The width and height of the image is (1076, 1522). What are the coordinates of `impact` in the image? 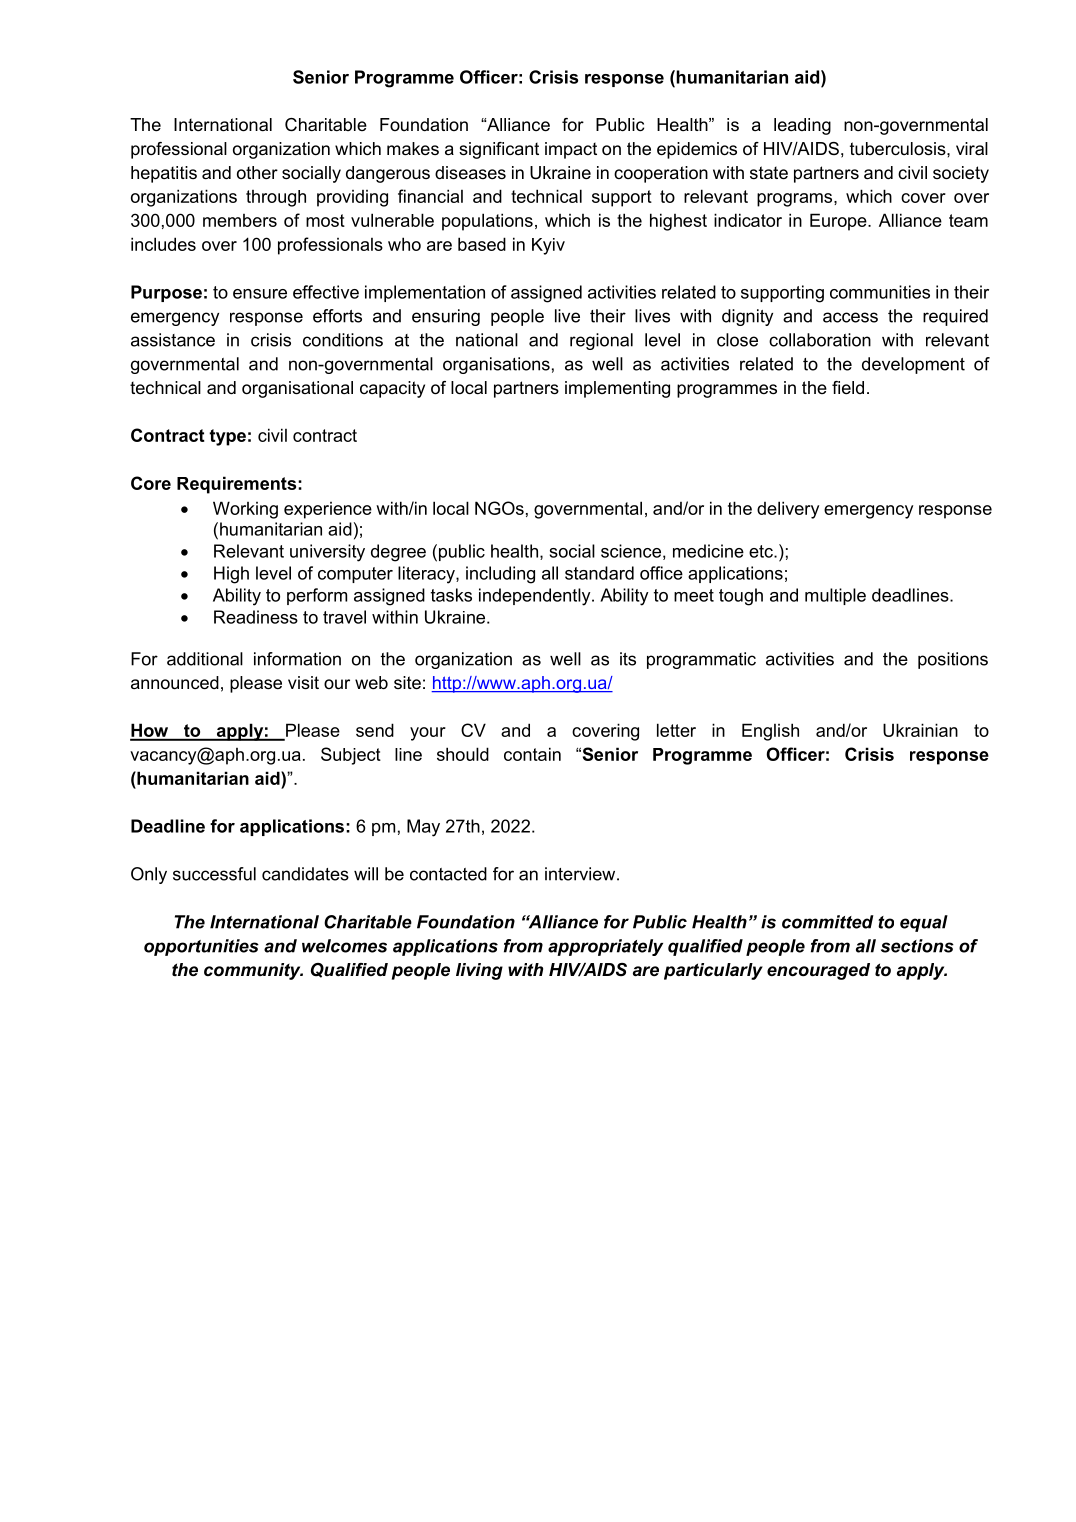 It's located at (571, 150).
